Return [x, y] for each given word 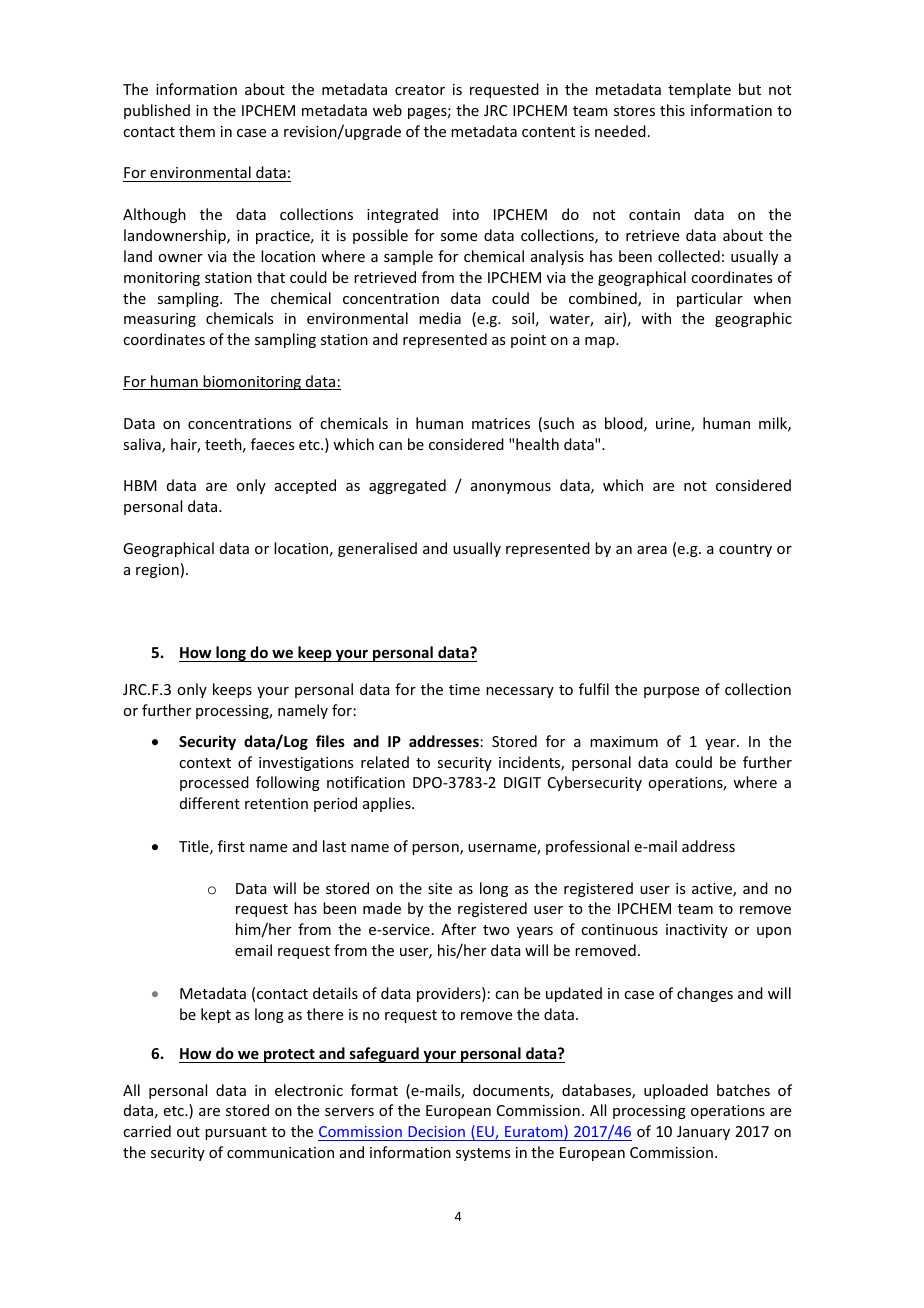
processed [214, 783]
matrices [501, 423]
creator [420, 90]
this [672, 110]
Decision [436, 1131]
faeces [272, 444]
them [197, 131]
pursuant [236, 1133]
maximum [624, 741]
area [652, 550]
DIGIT [522, 782]
